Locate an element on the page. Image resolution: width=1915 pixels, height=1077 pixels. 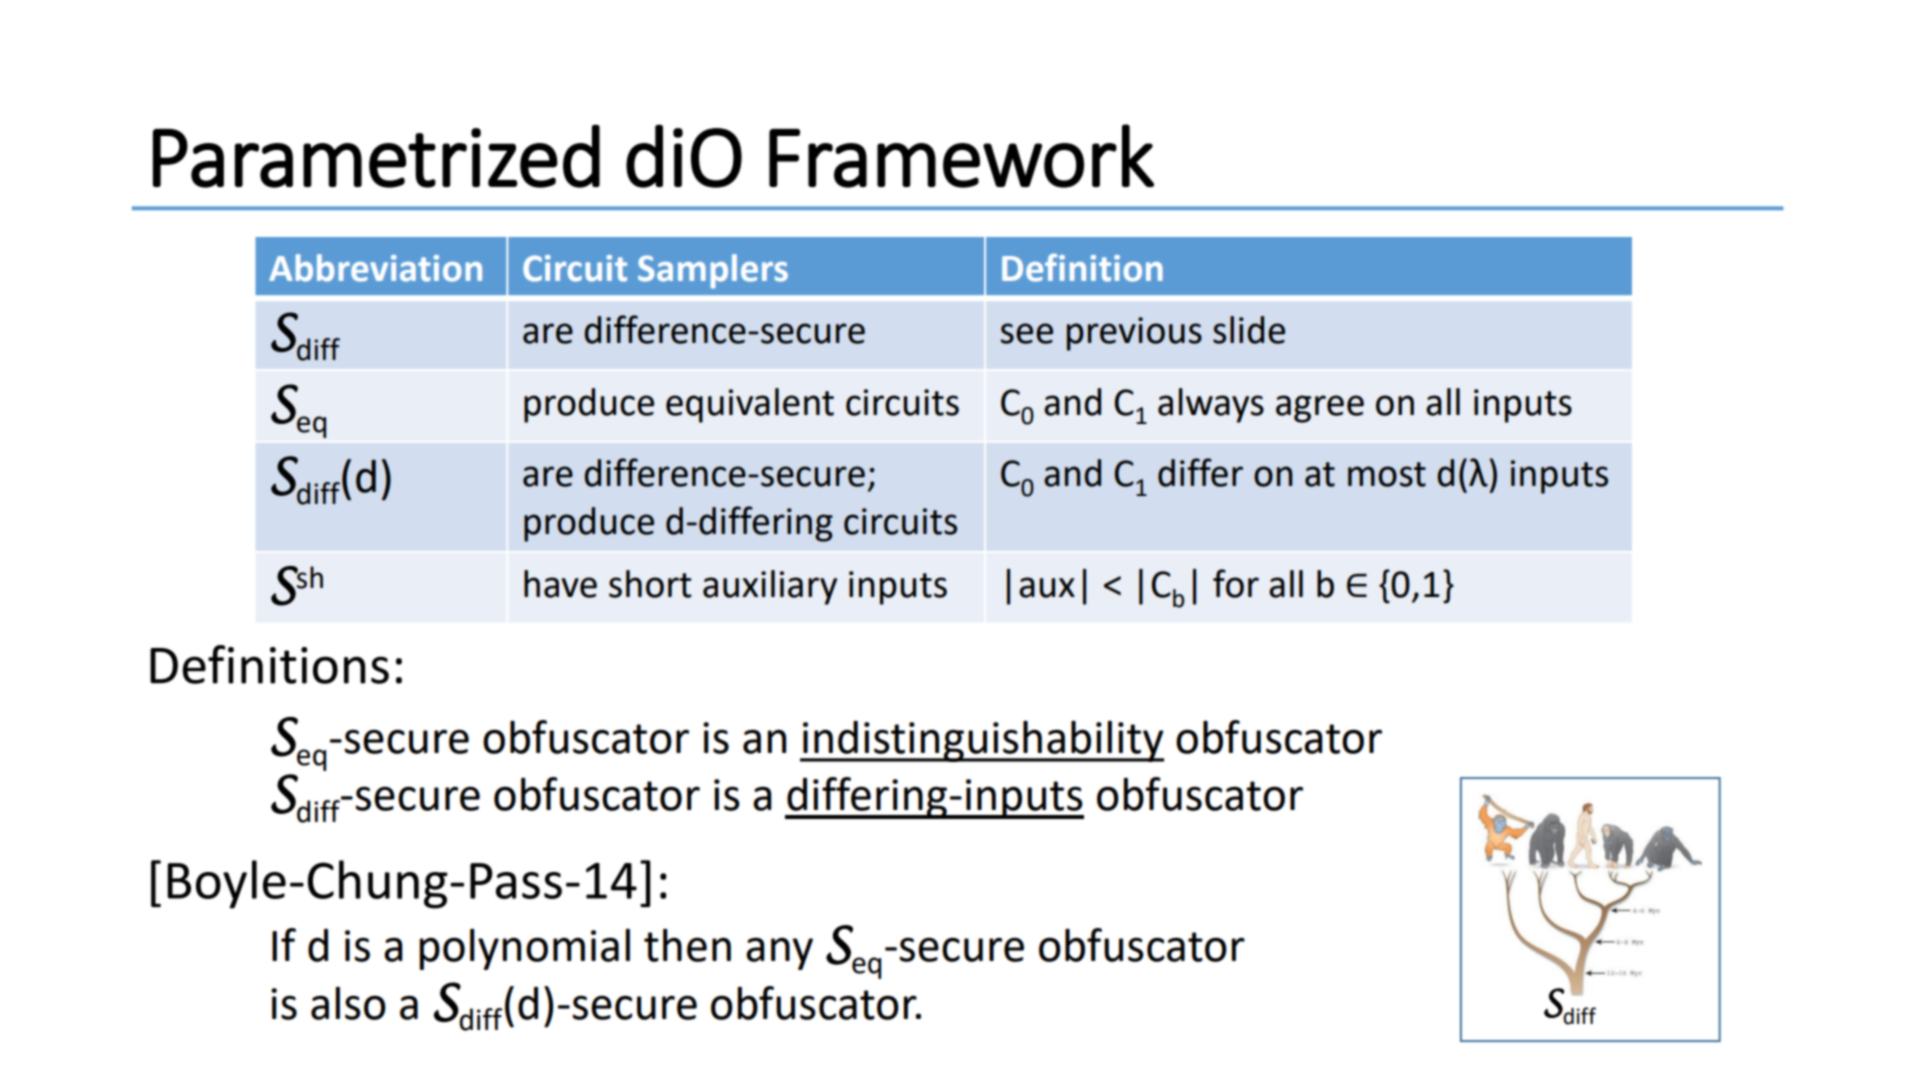
polynomial is located at coordinates (524, 949).
